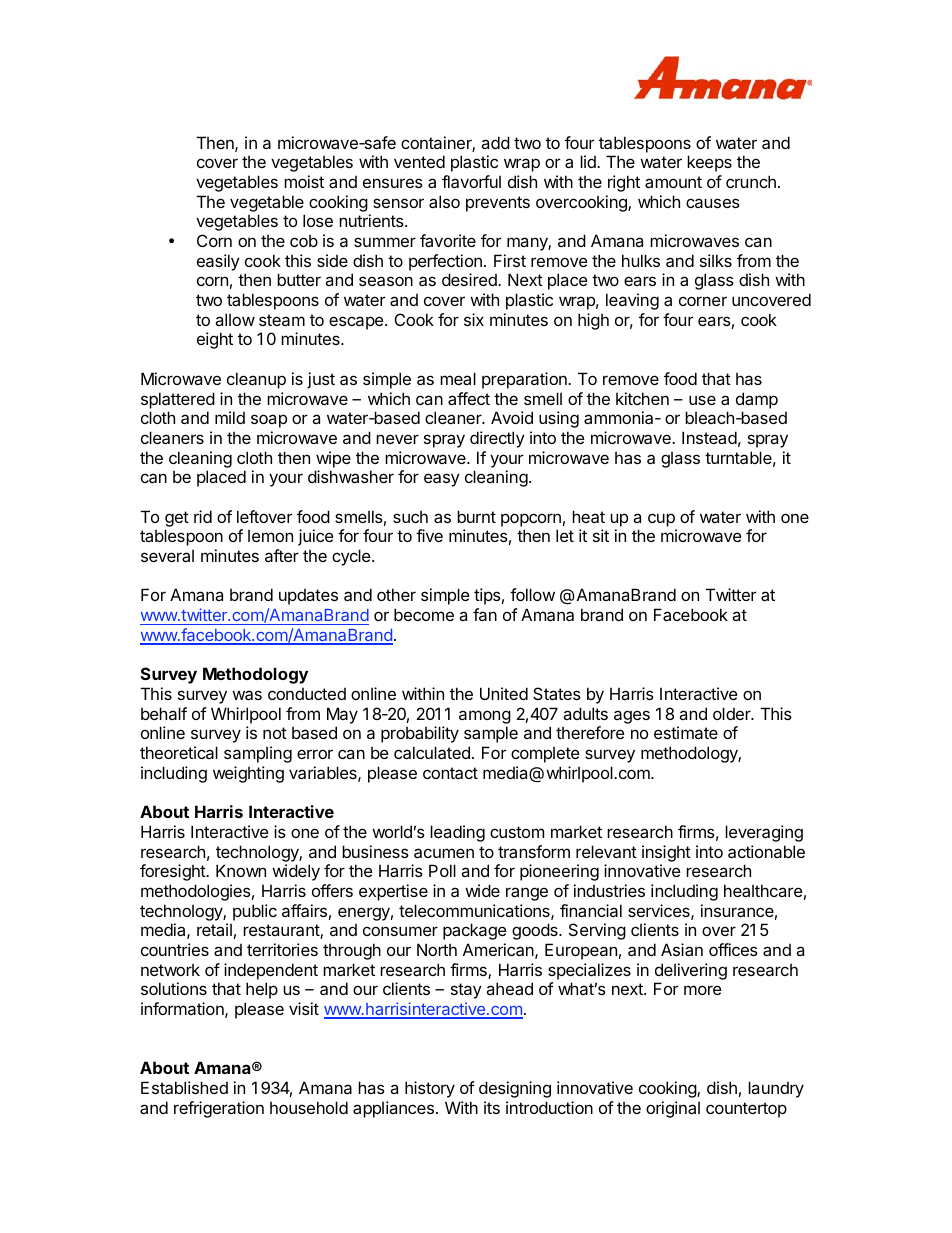  Describe the element at coordinates (308, 597) in the screenshot. I see `updates` at that location.
